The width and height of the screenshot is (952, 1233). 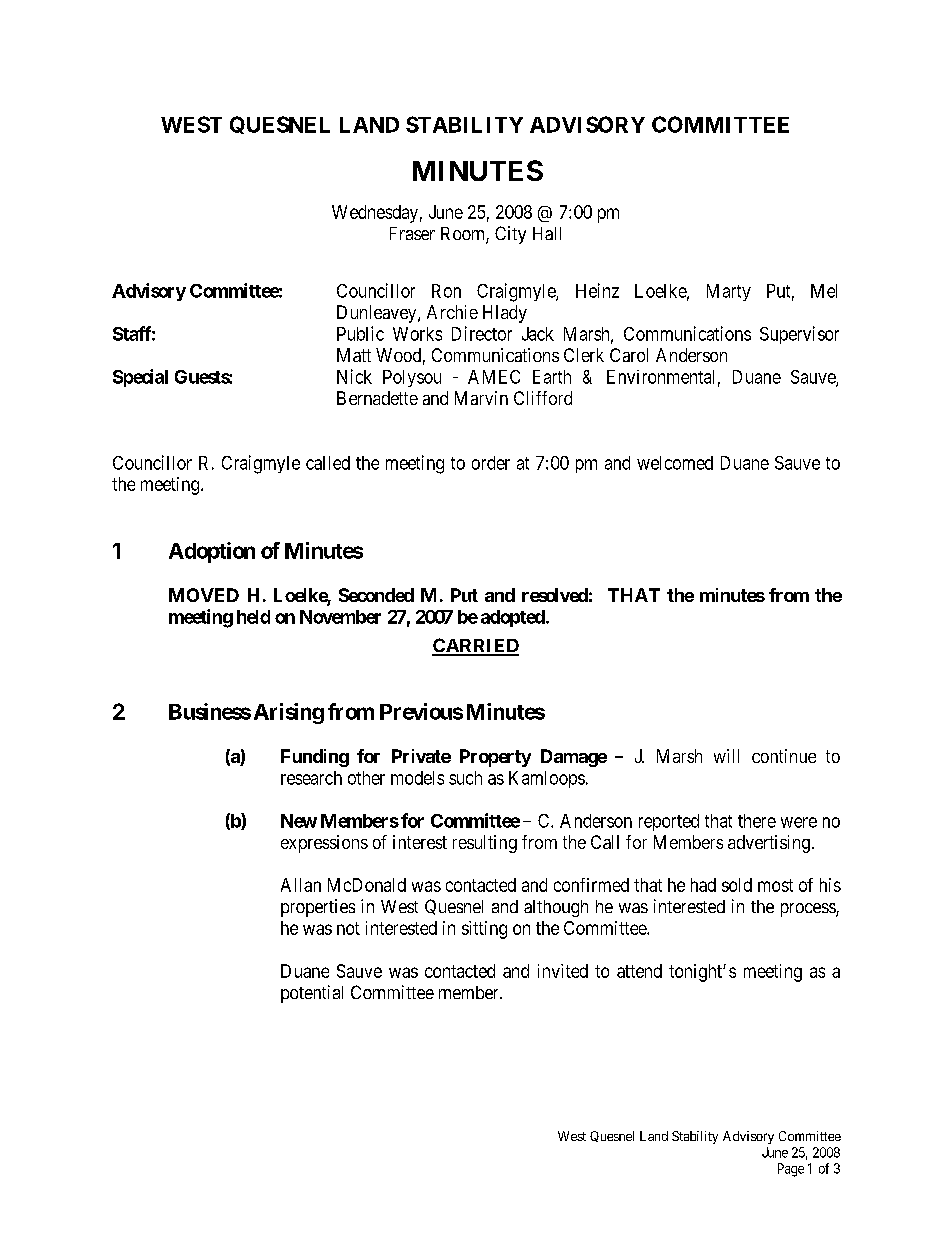 What do you see at coordinates (563, 971) in the screenshot?
I see `invited` at bounding box center [563, 971].
